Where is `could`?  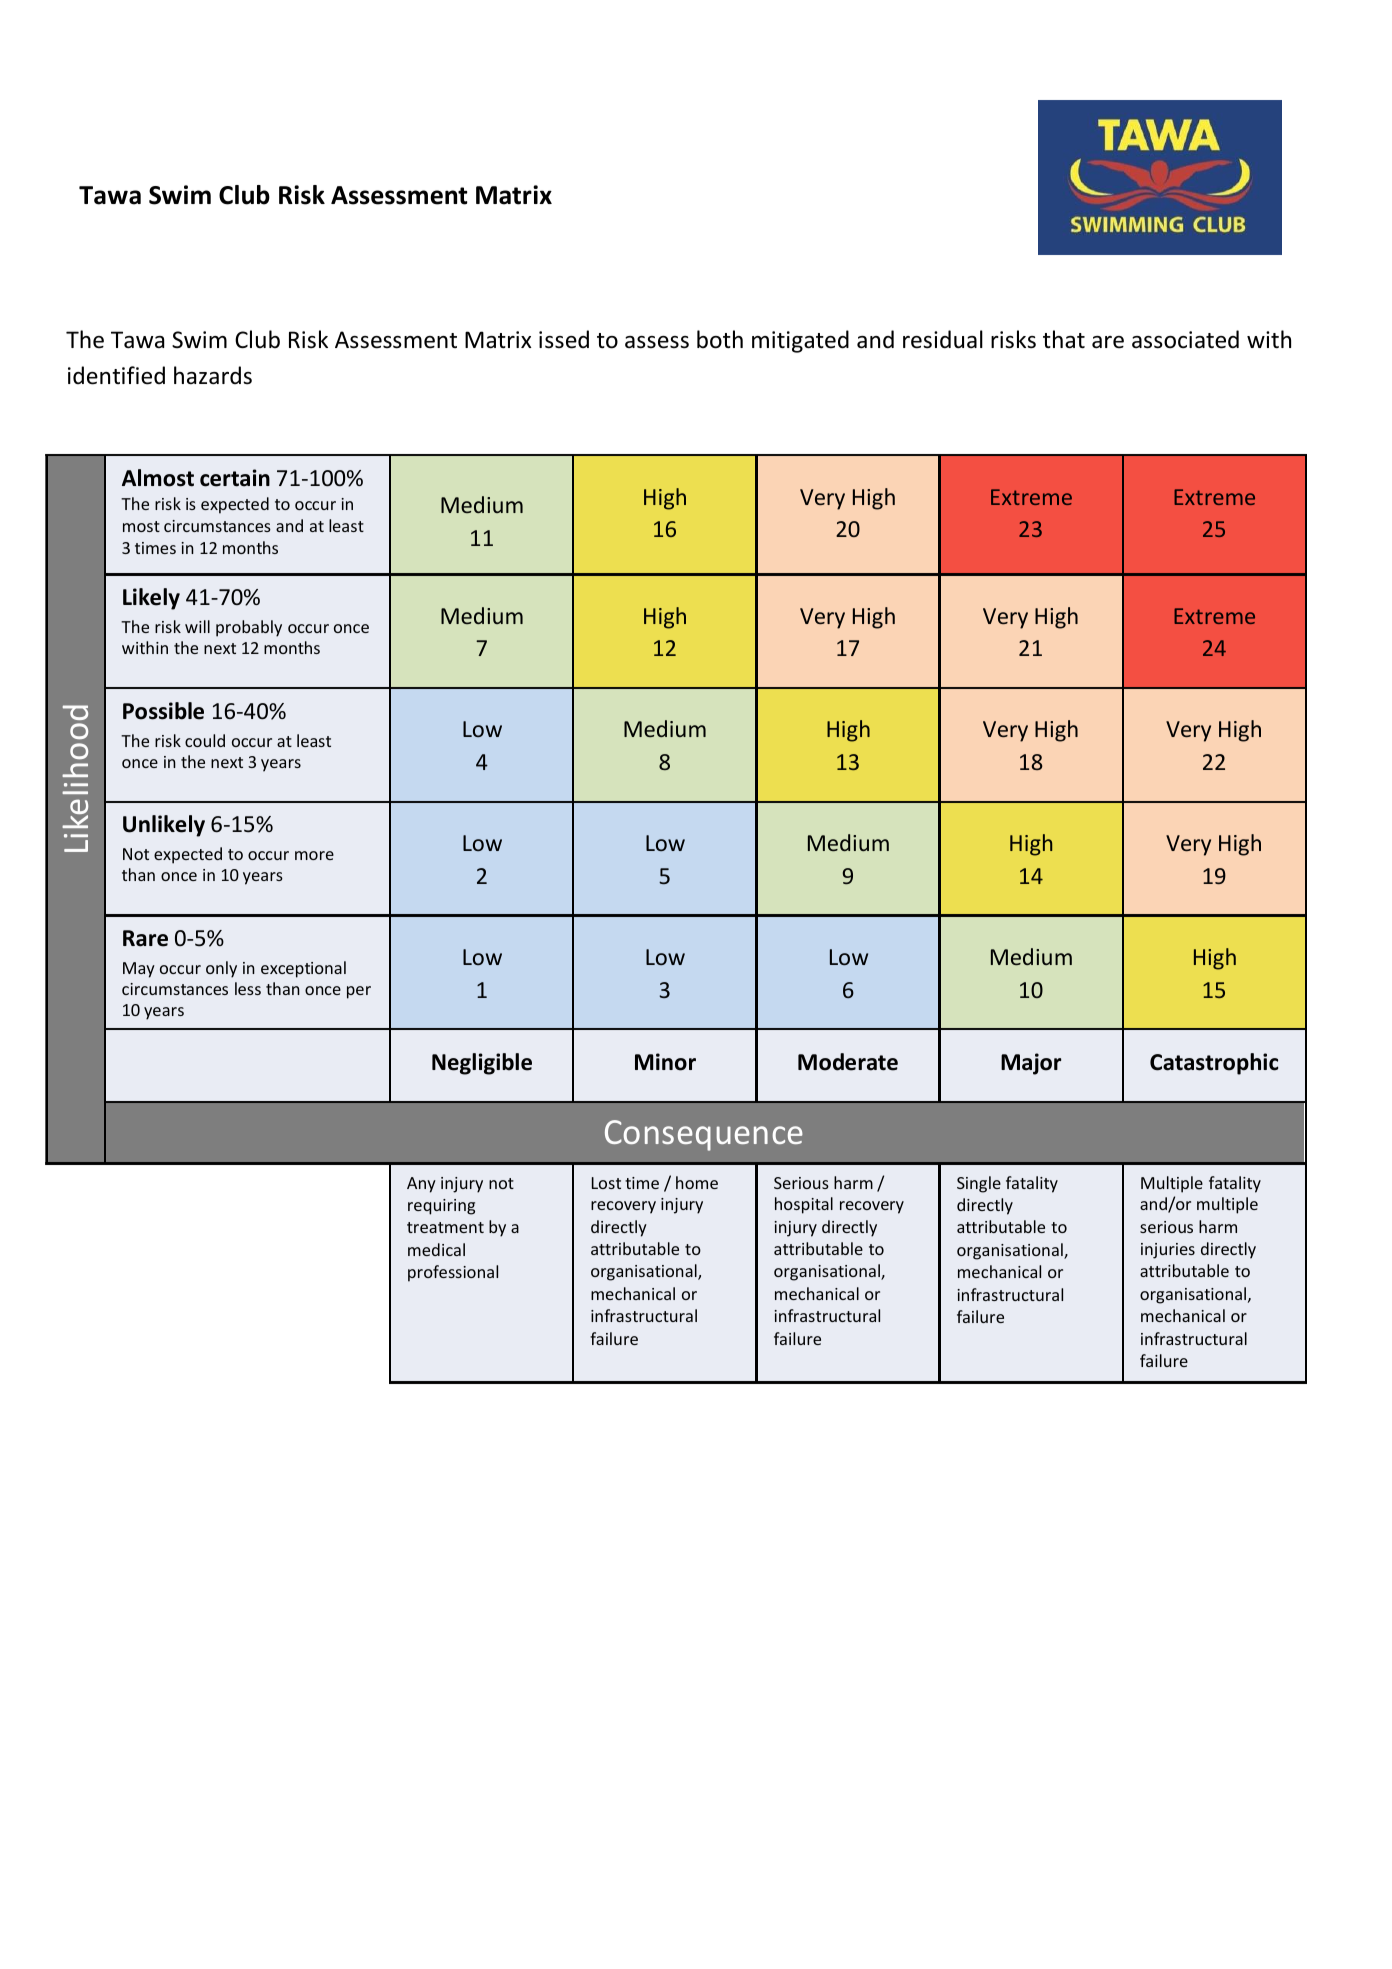 could is located at coordinates (205, 740).
